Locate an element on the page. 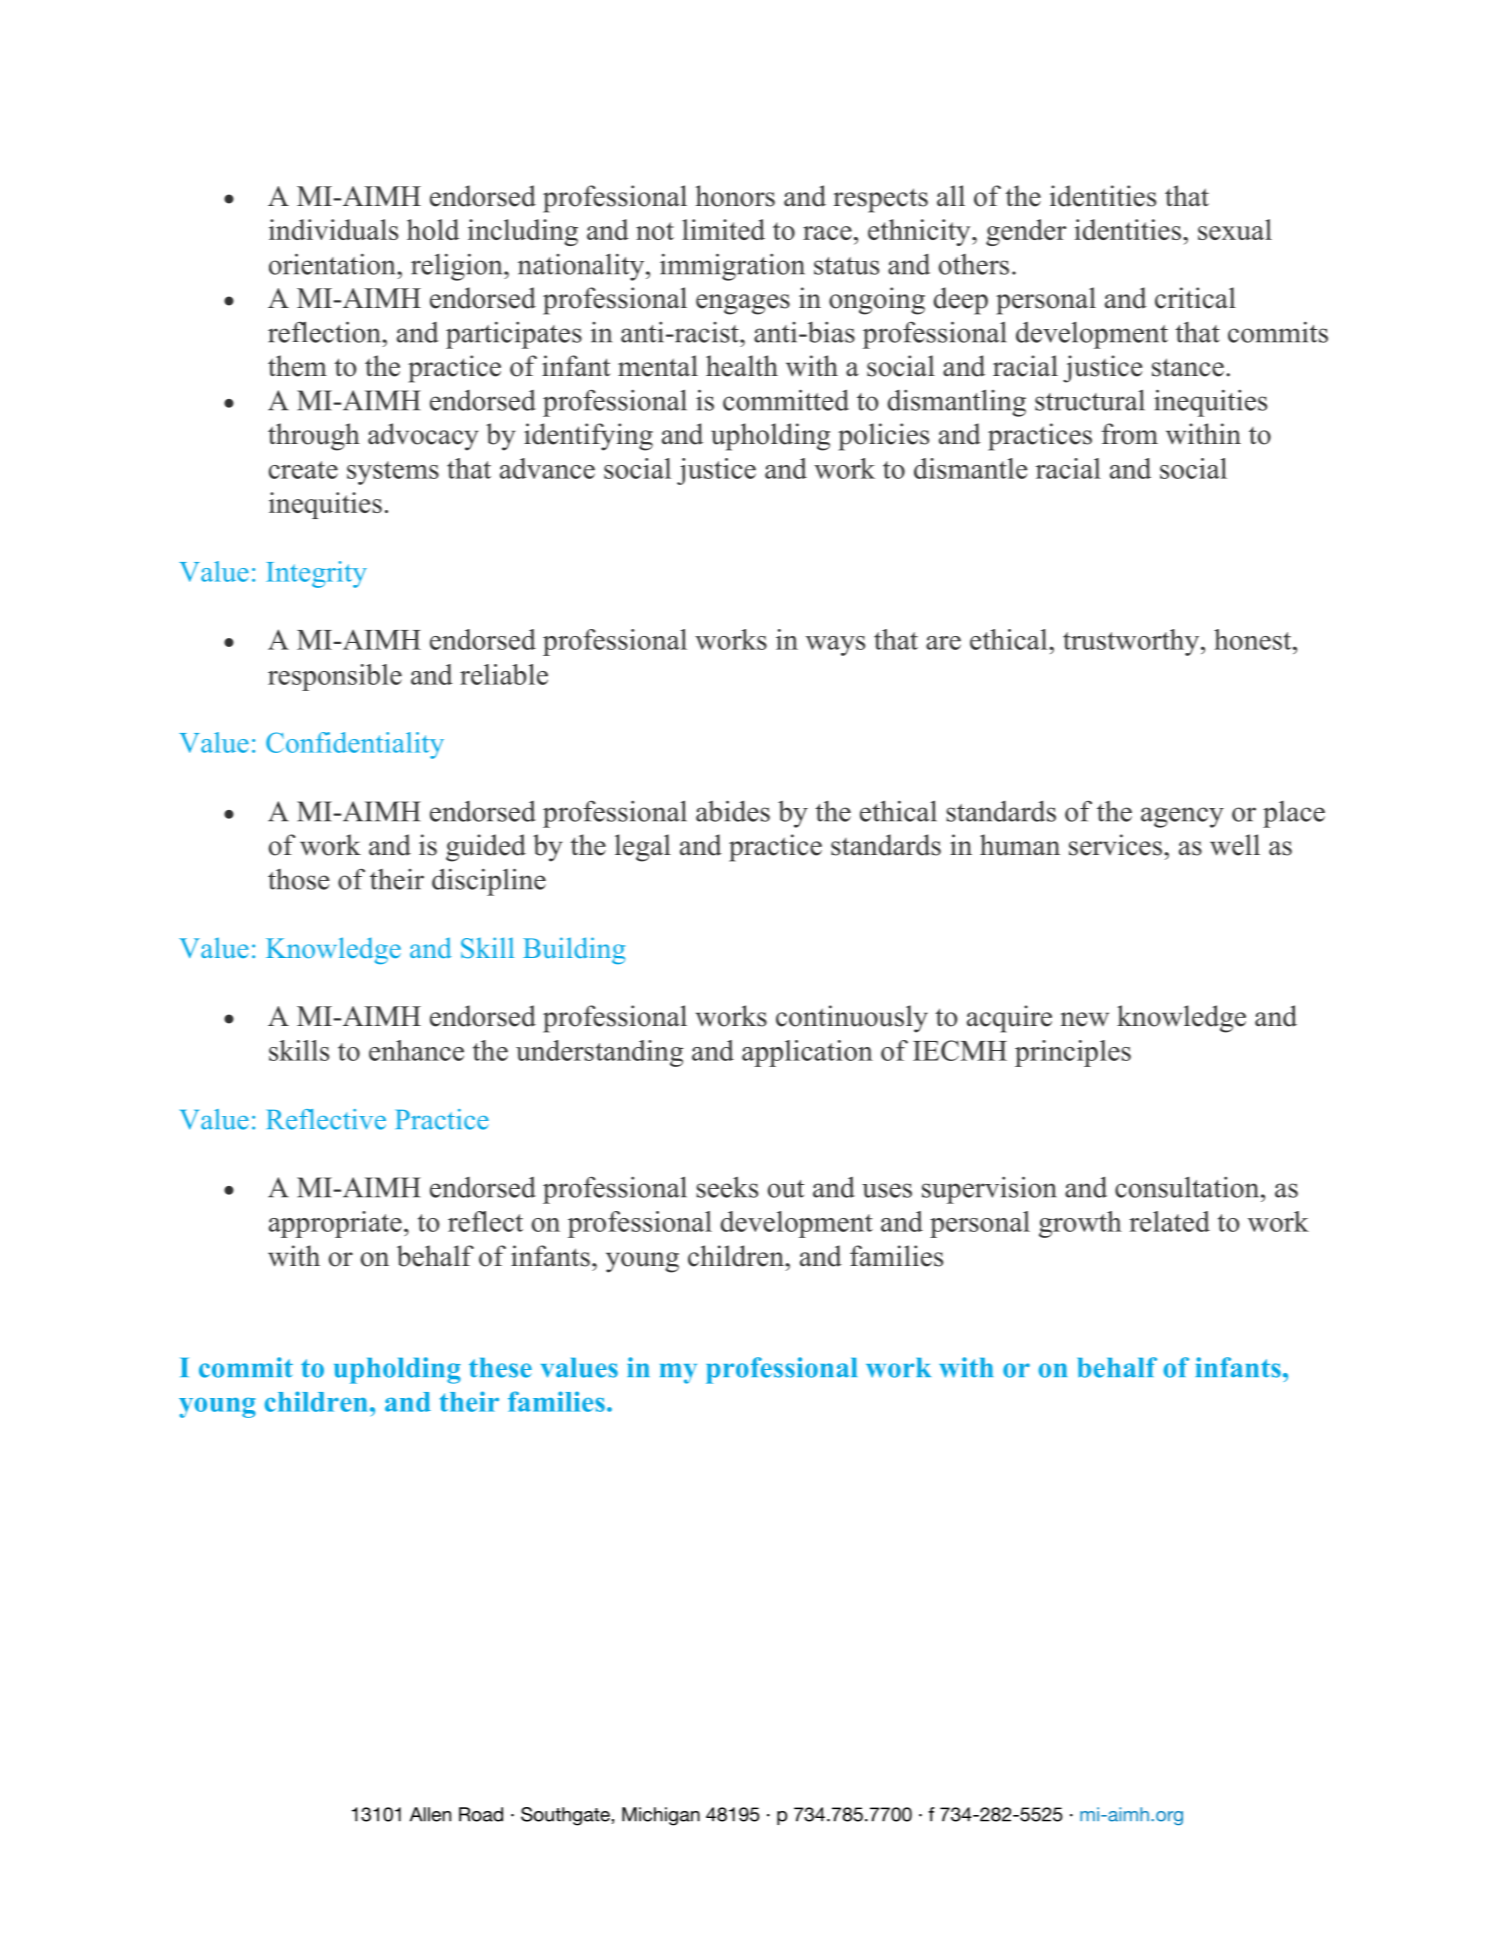 Image resolution: width=1510 pixels, height=1954 pixels. related is located at coordinates (1169, 1221).
